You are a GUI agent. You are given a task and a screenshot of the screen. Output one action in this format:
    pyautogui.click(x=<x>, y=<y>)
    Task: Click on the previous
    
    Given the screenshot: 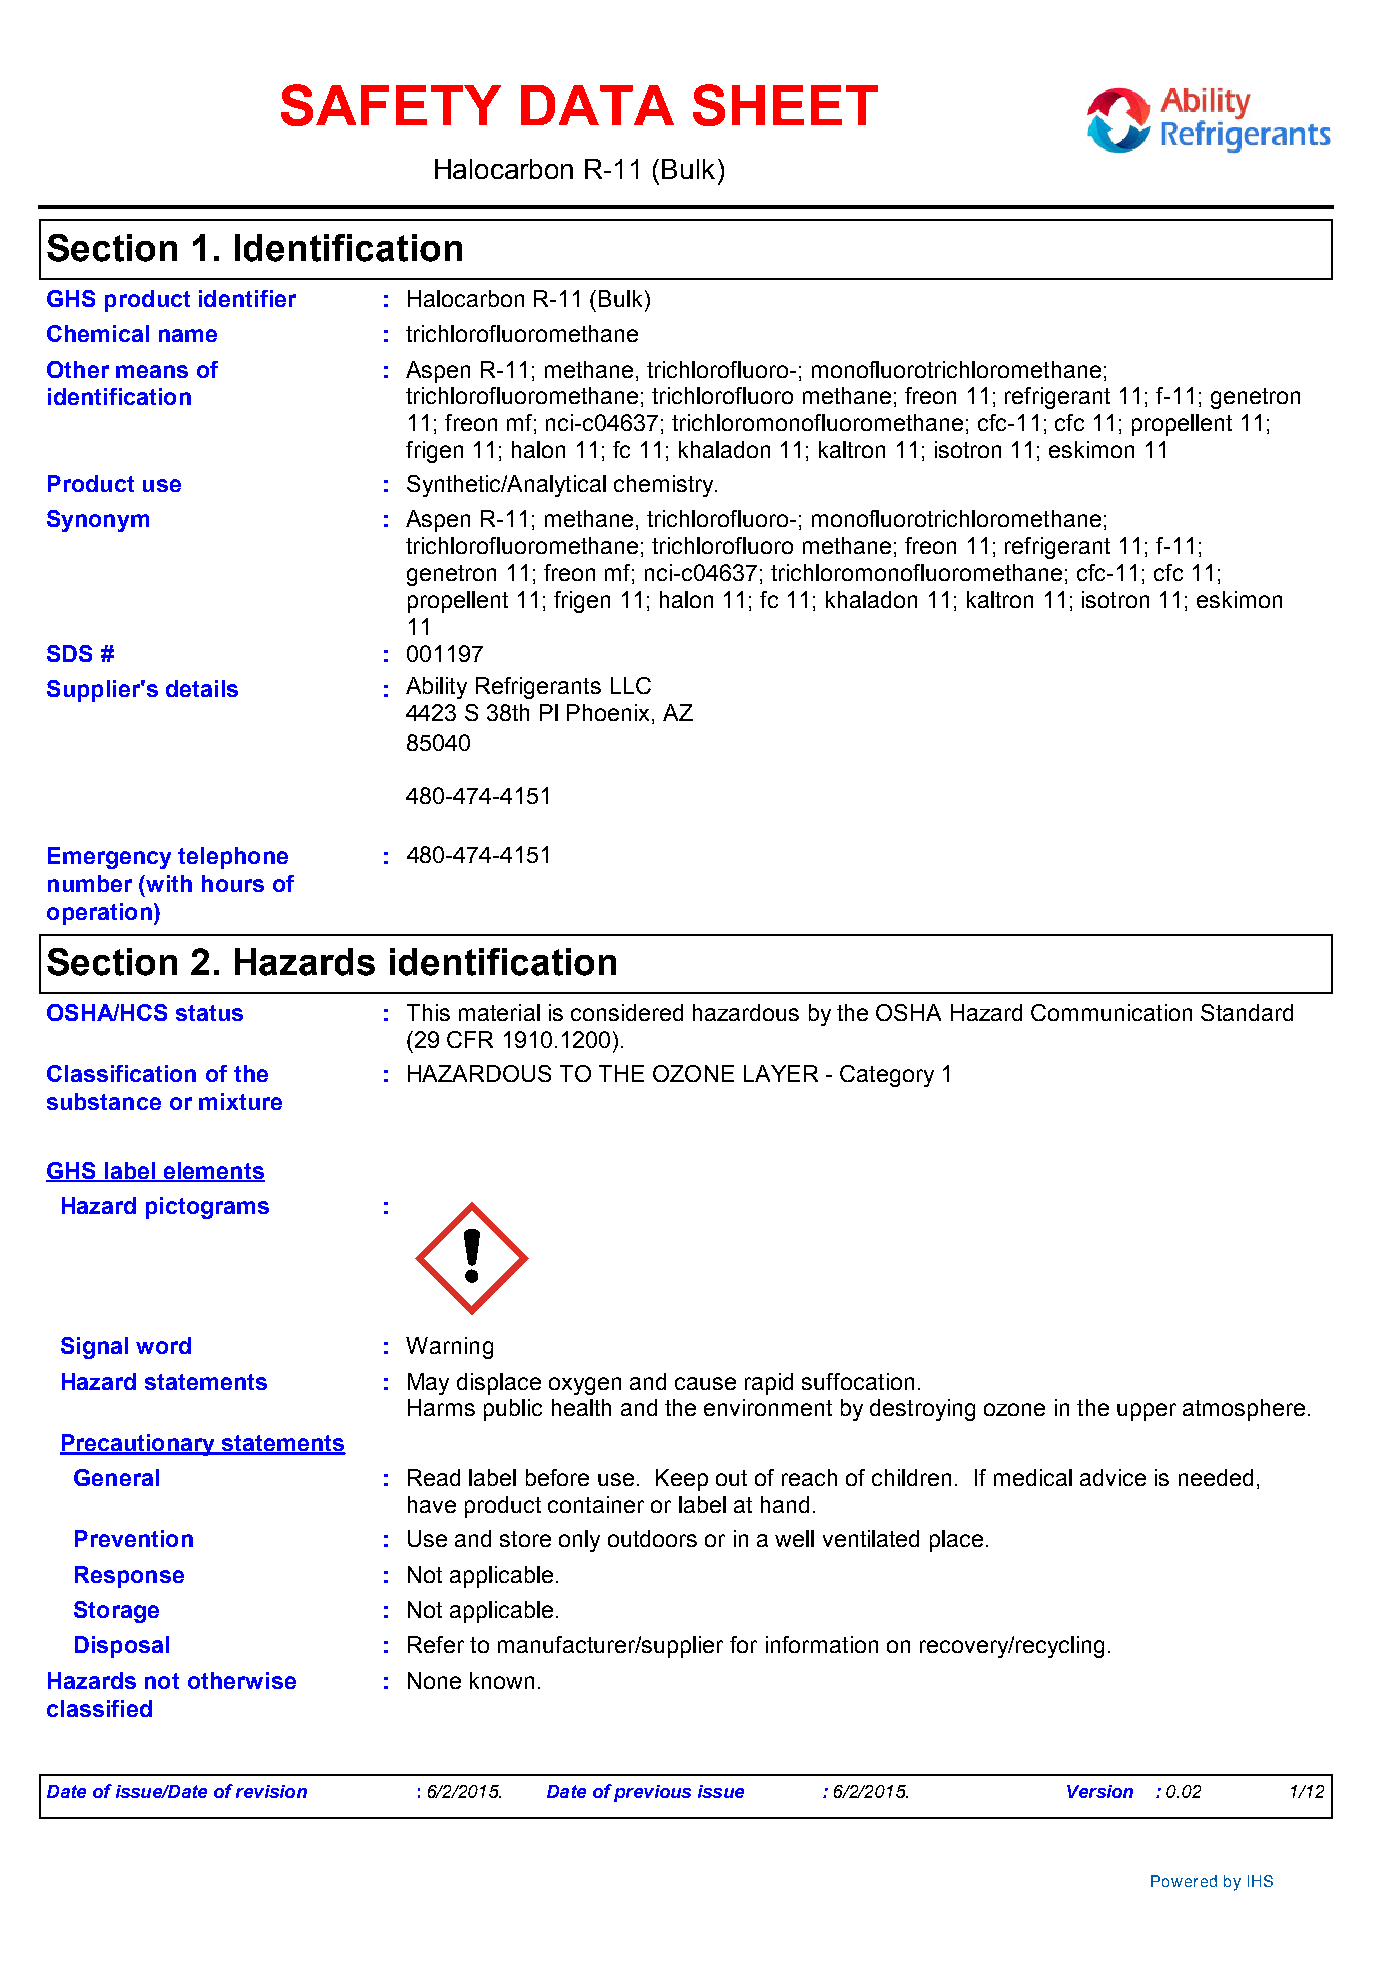 What is the action you would take?
    pyautogui.click(x=652, y=1793)
